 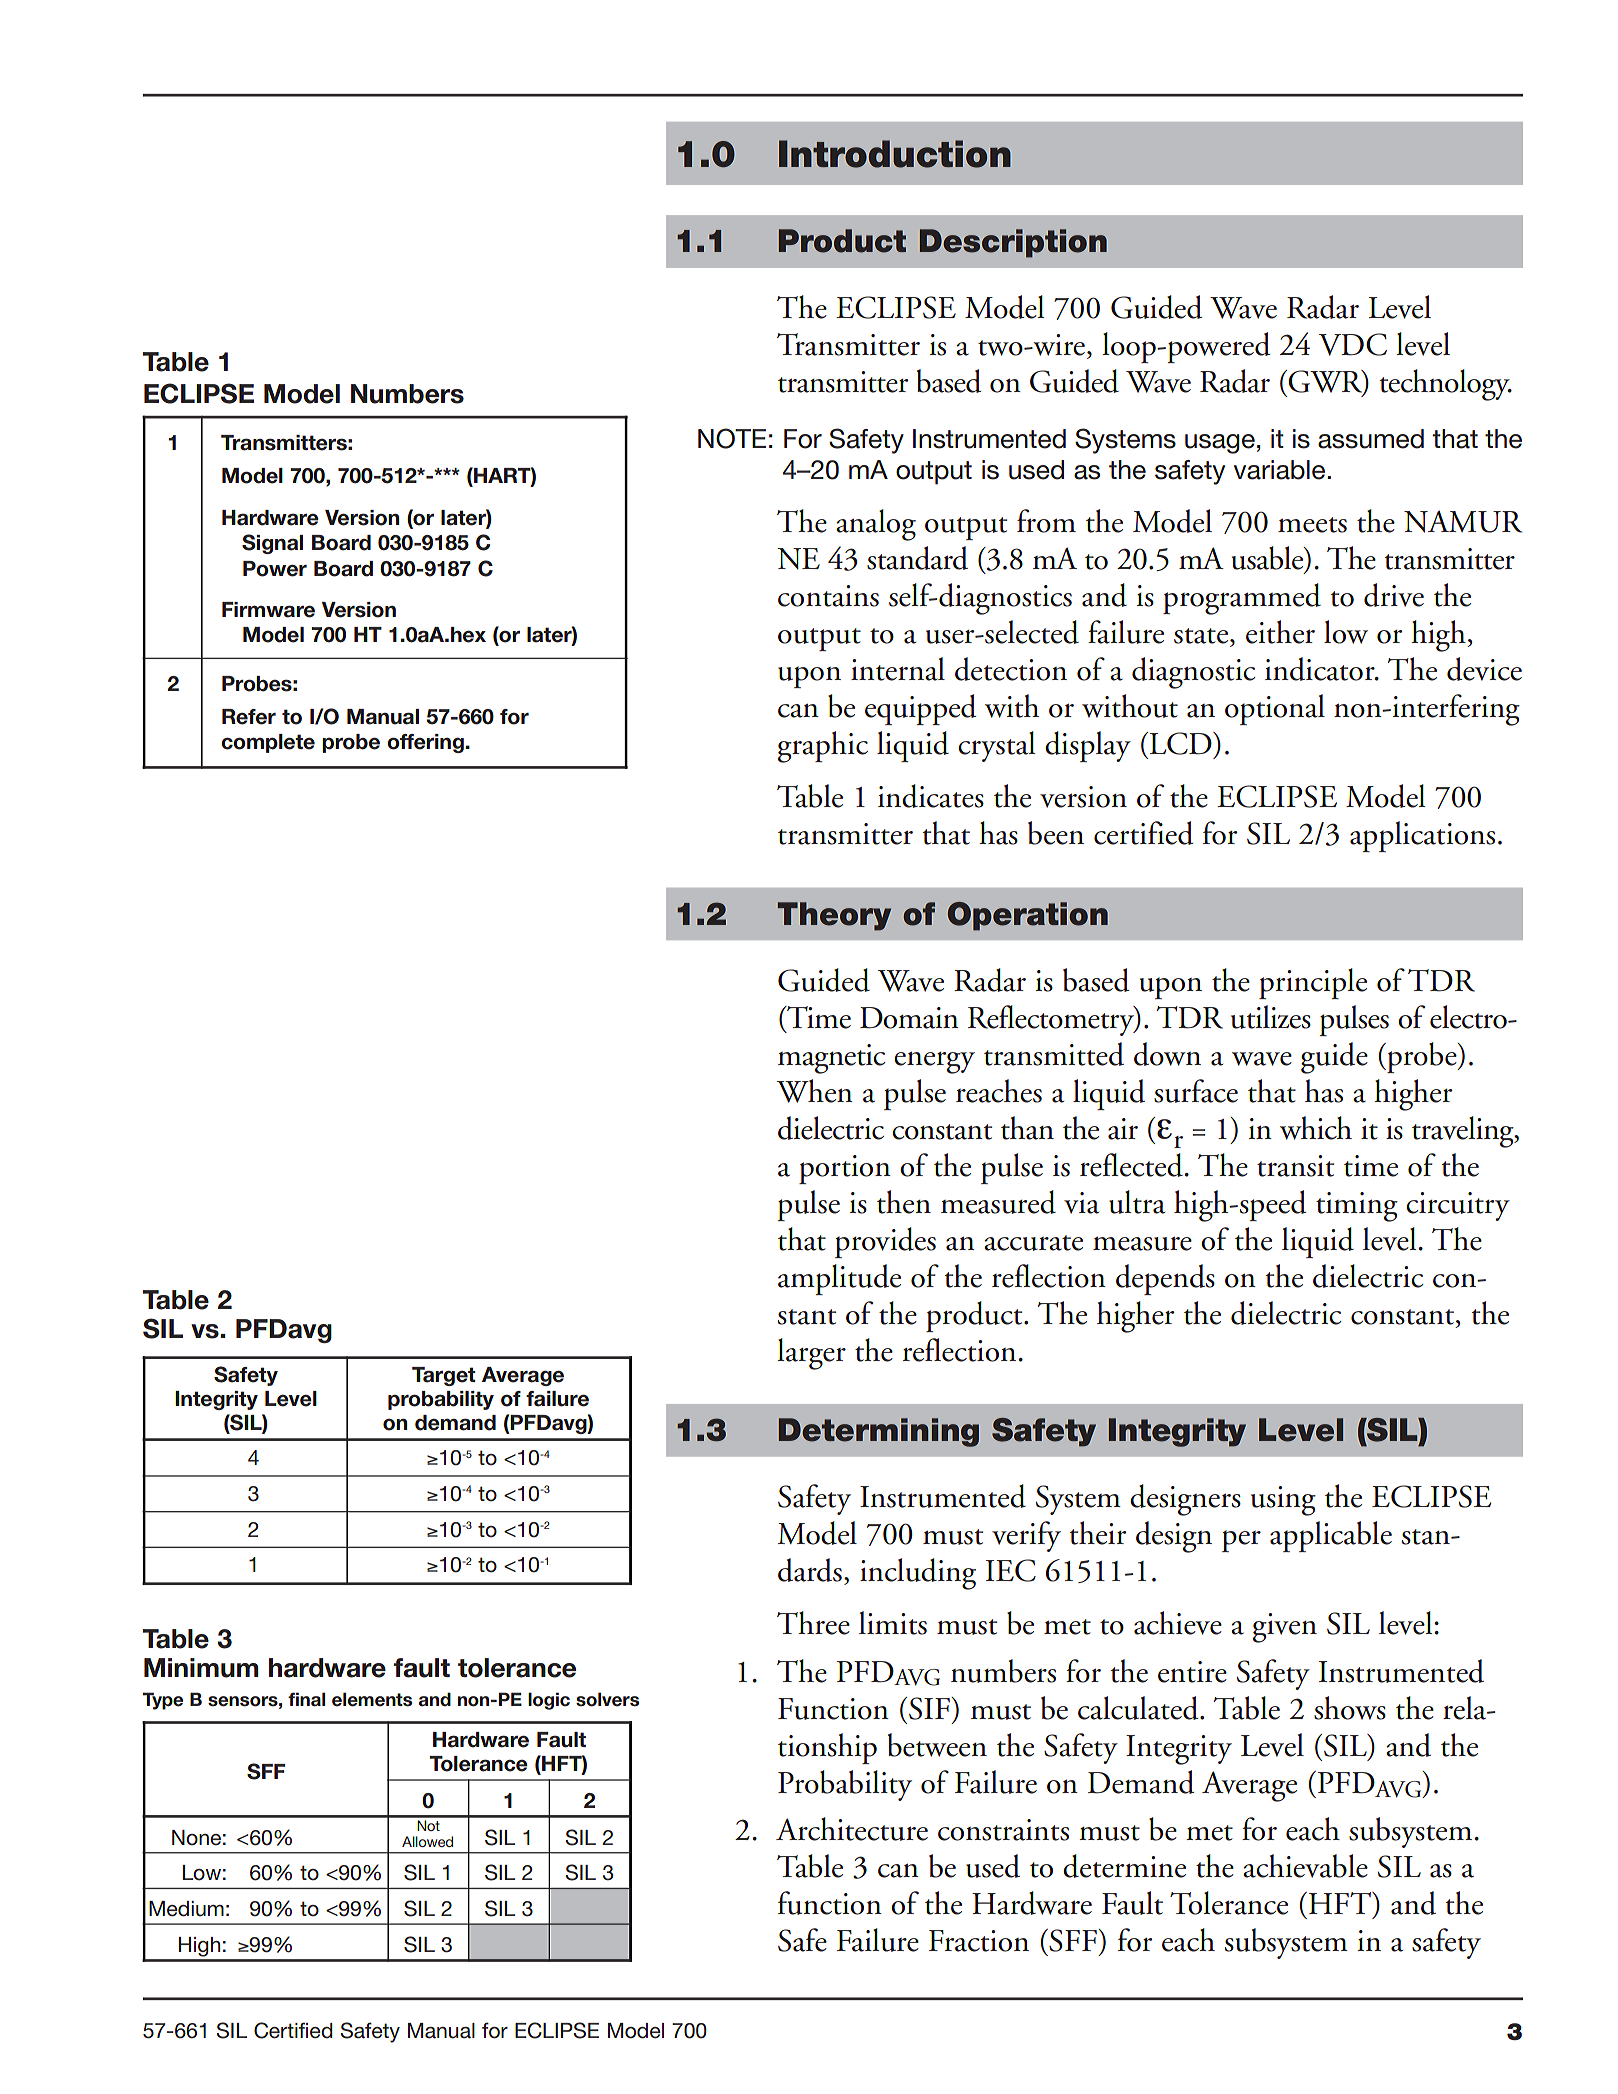 What do you see at coordinates (444, 1376) in the document?
I see `Target` at bounding box center [444, 1376].
